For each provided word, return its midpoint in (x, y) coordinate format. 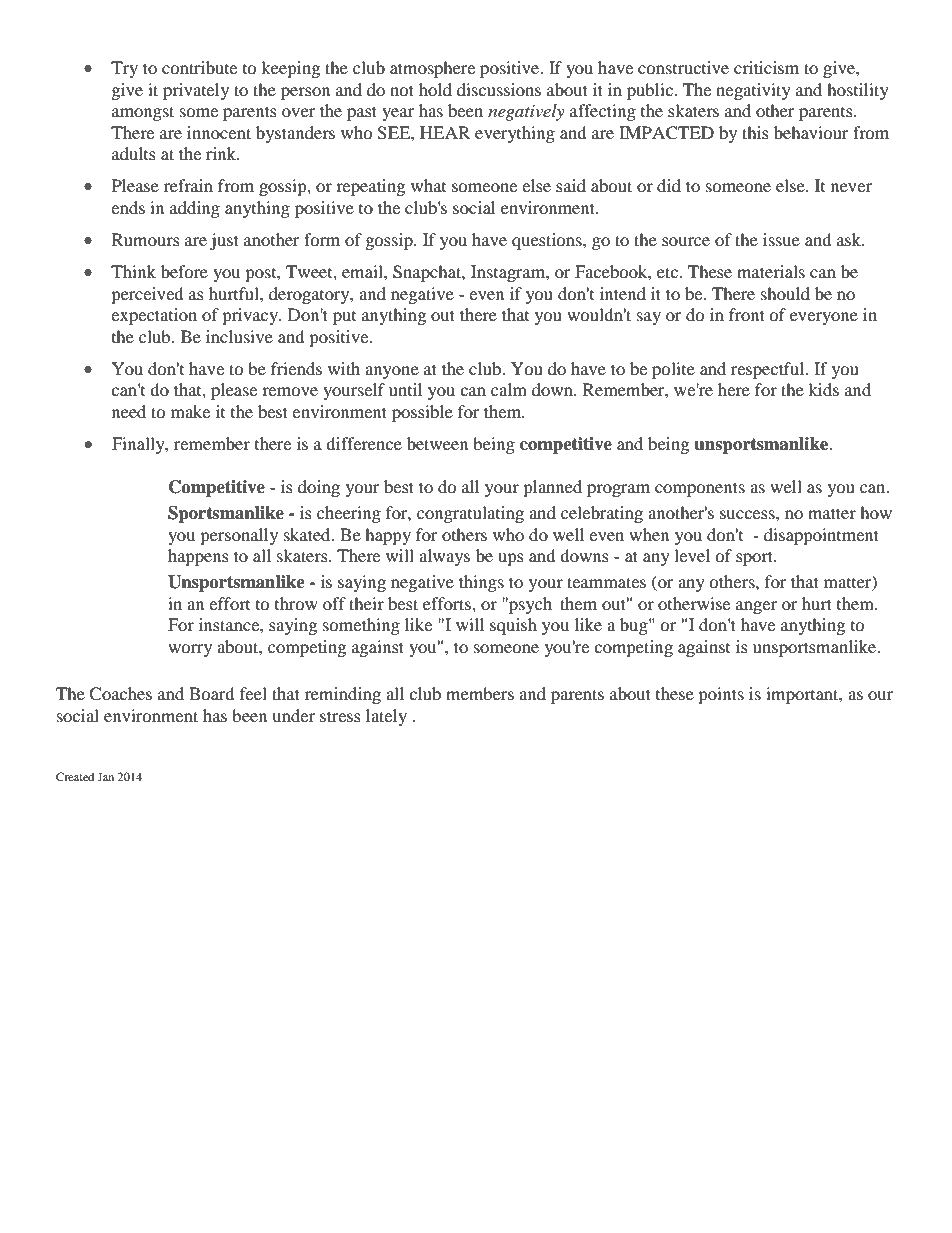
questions (548, 241)
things (481, 583)
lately (386, 717)
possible (422, 413)
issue (781, 239)
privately (196, 91)
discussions (499, 89)
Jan (105, 776)
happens (198, 557)
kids (823, 389)
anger (756, 607)
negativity (753, 91)
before (184, 271)
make (190, 411)
